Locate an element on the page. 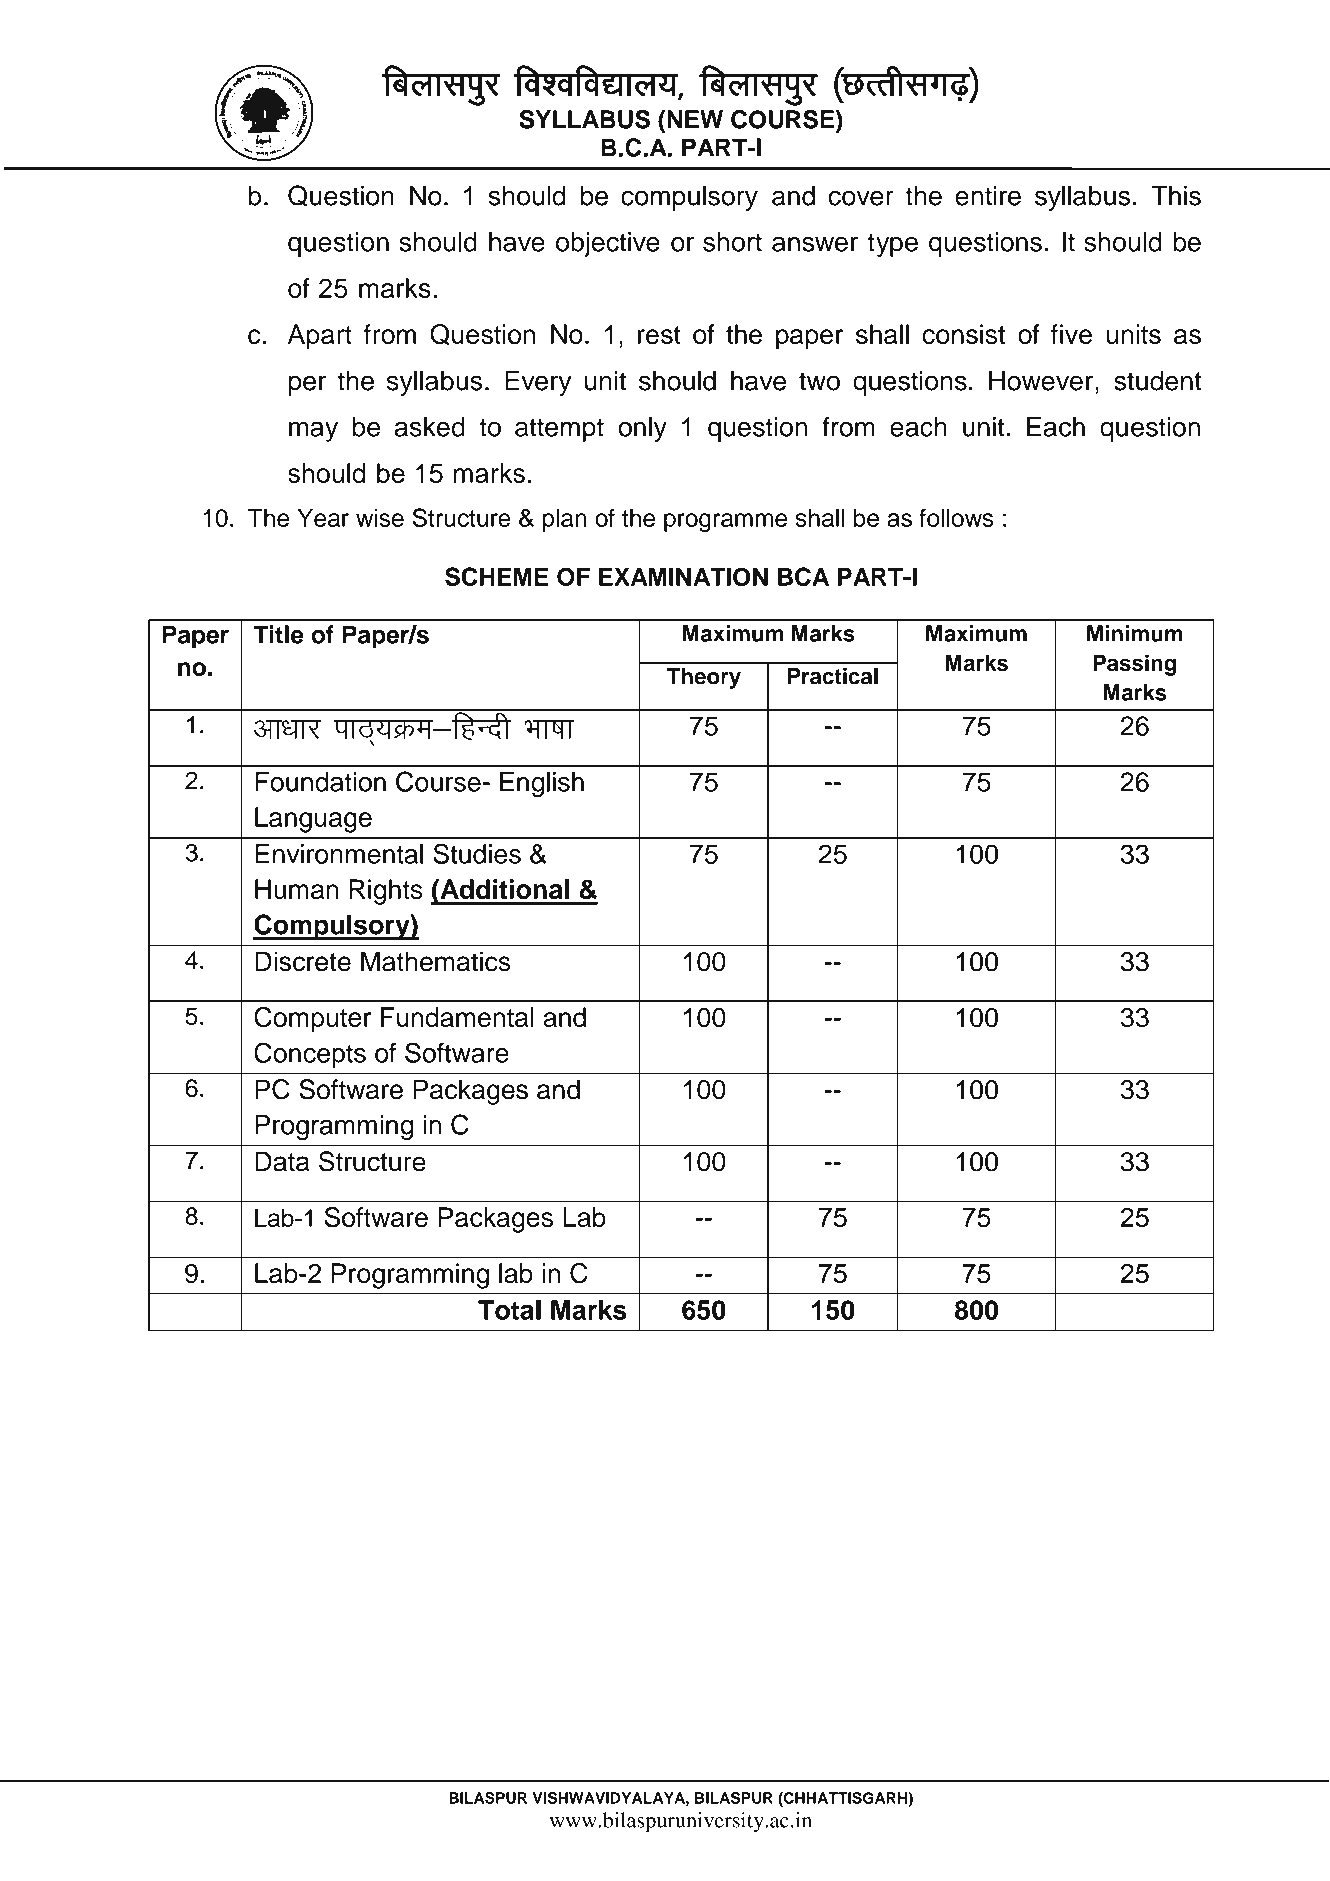 This page has width=1330, height=1881. Passing is located at coordinates (1134, 665).
